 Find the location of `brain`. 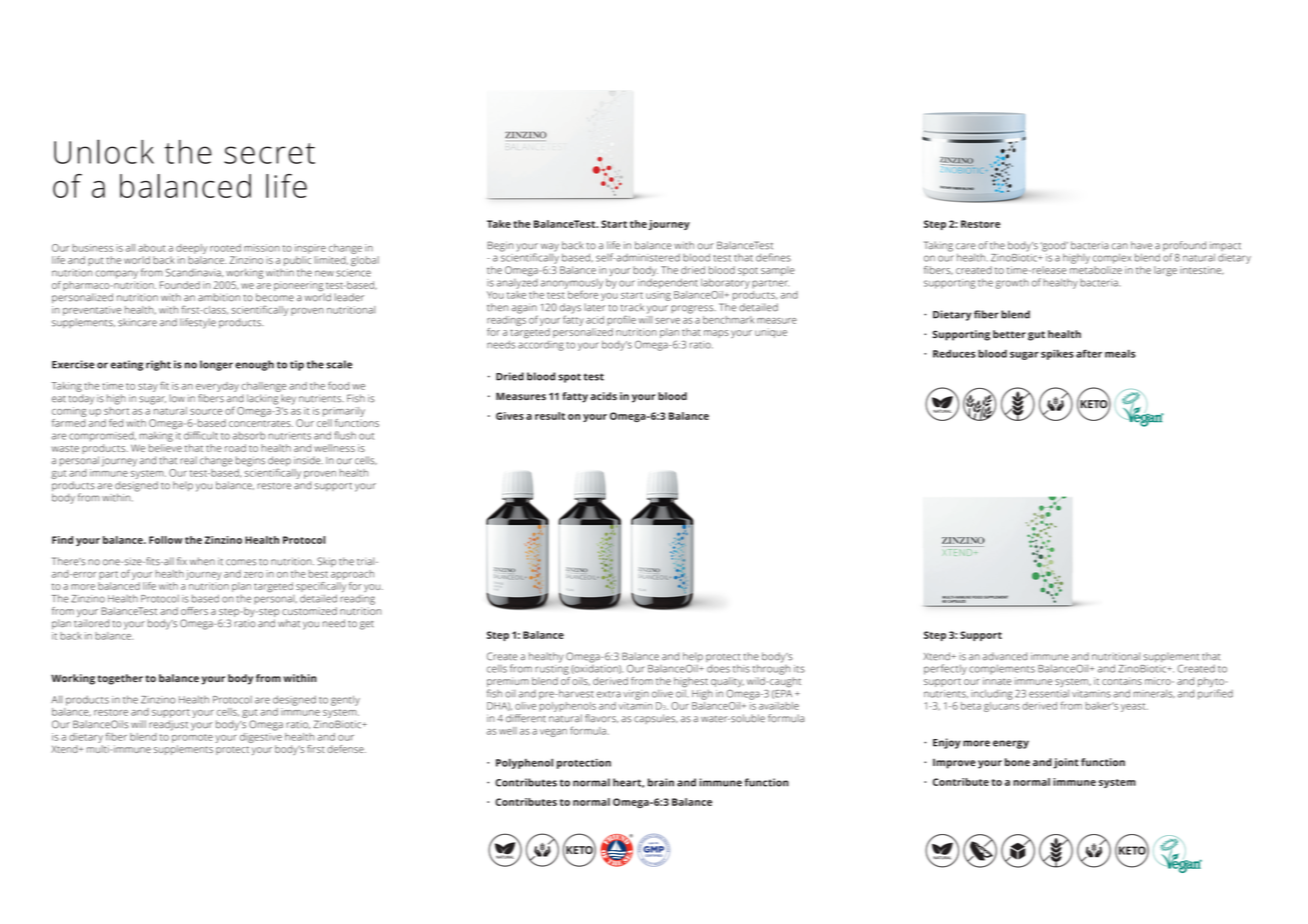

brain is located at coordinates (661, 782).
